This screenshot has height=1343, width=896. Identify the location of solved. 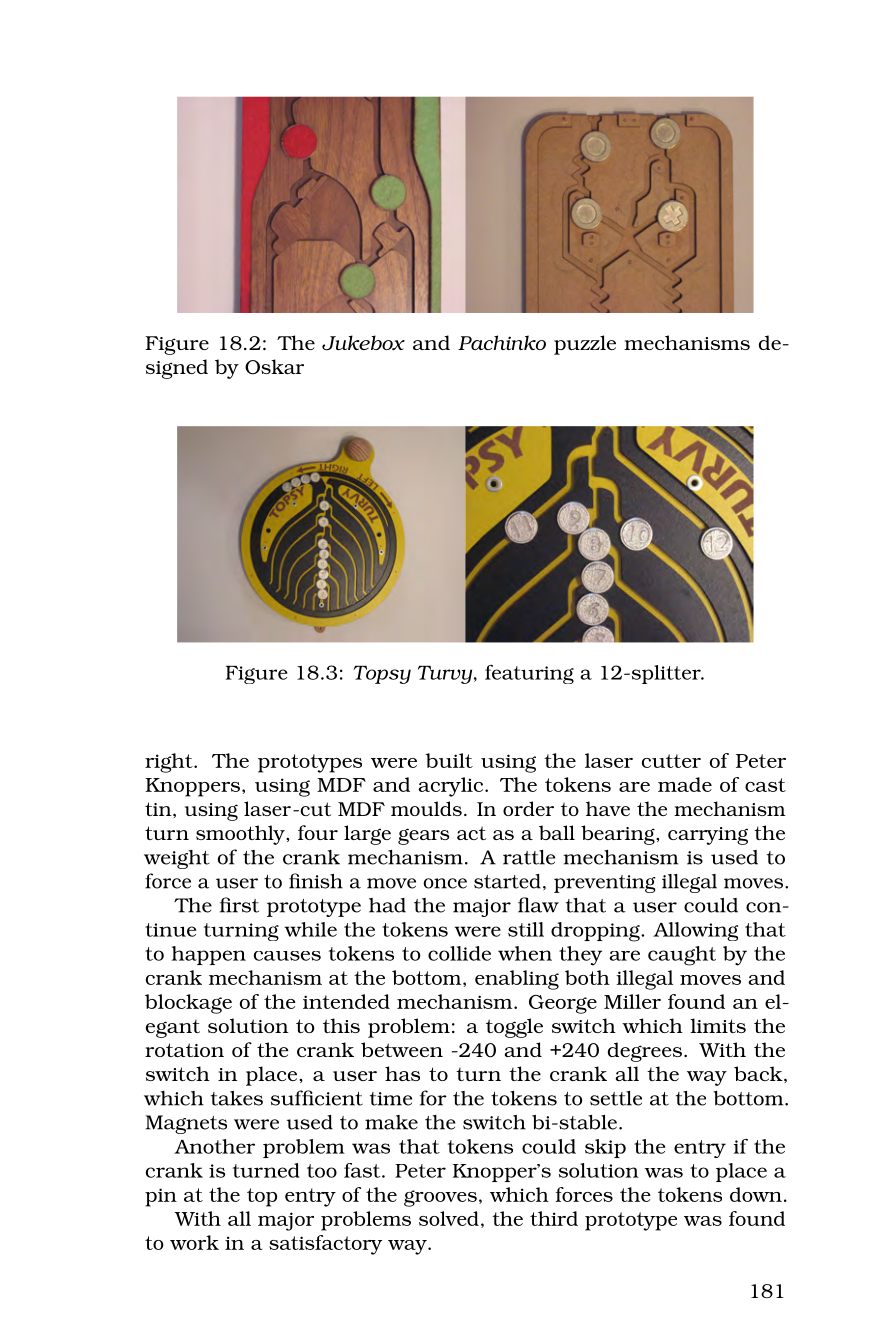
(449, 1218).
